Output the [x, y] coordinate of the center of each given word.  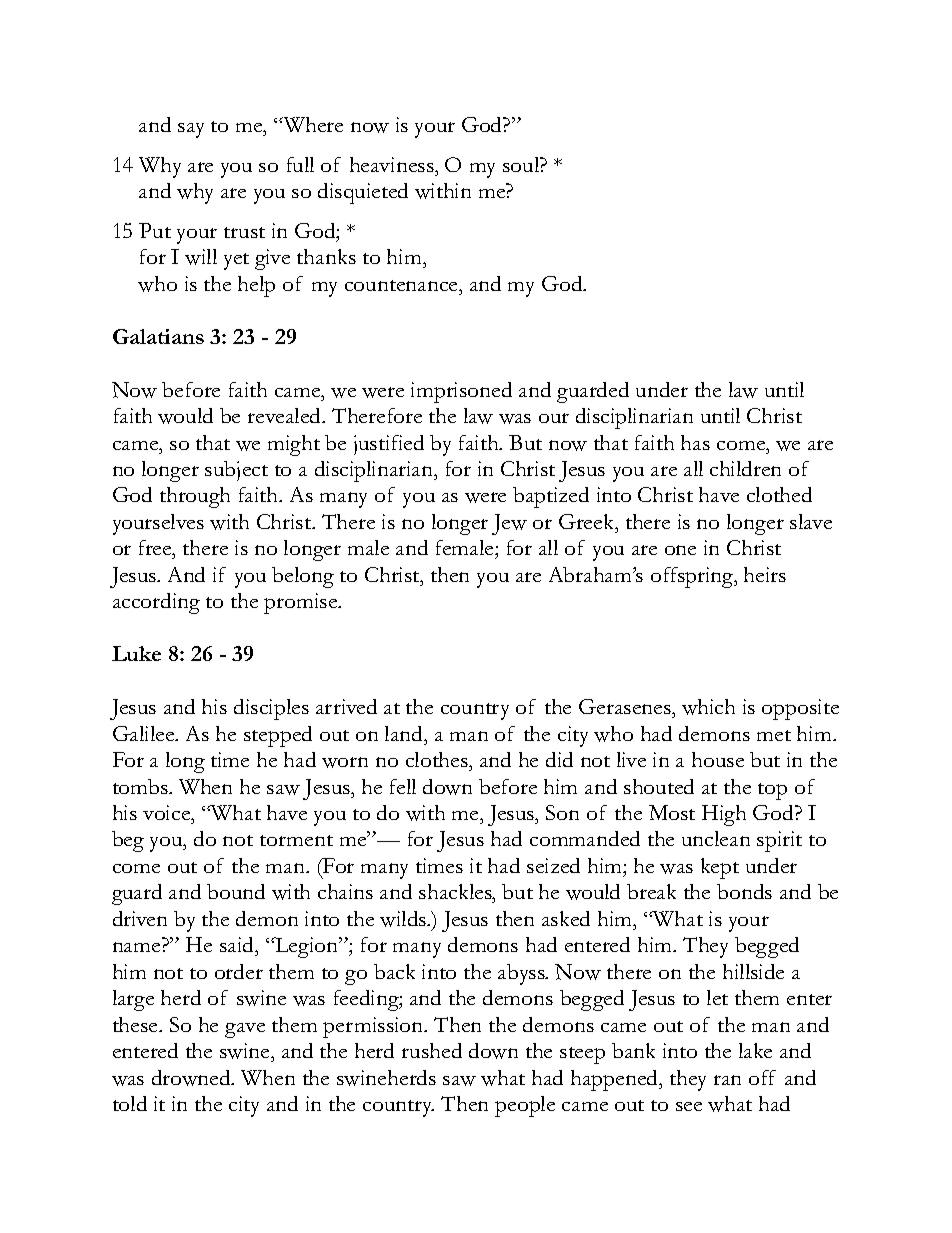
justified [389, 445]
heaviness [393, 164]
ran [727, 1080]
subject [236, 471]
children [745, 468]
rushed [432, 1050]
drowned [192, 1078]
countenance [402, 285]
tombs [142, 786]
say [191, 130]
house [718, 759]
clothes [438, 759]
